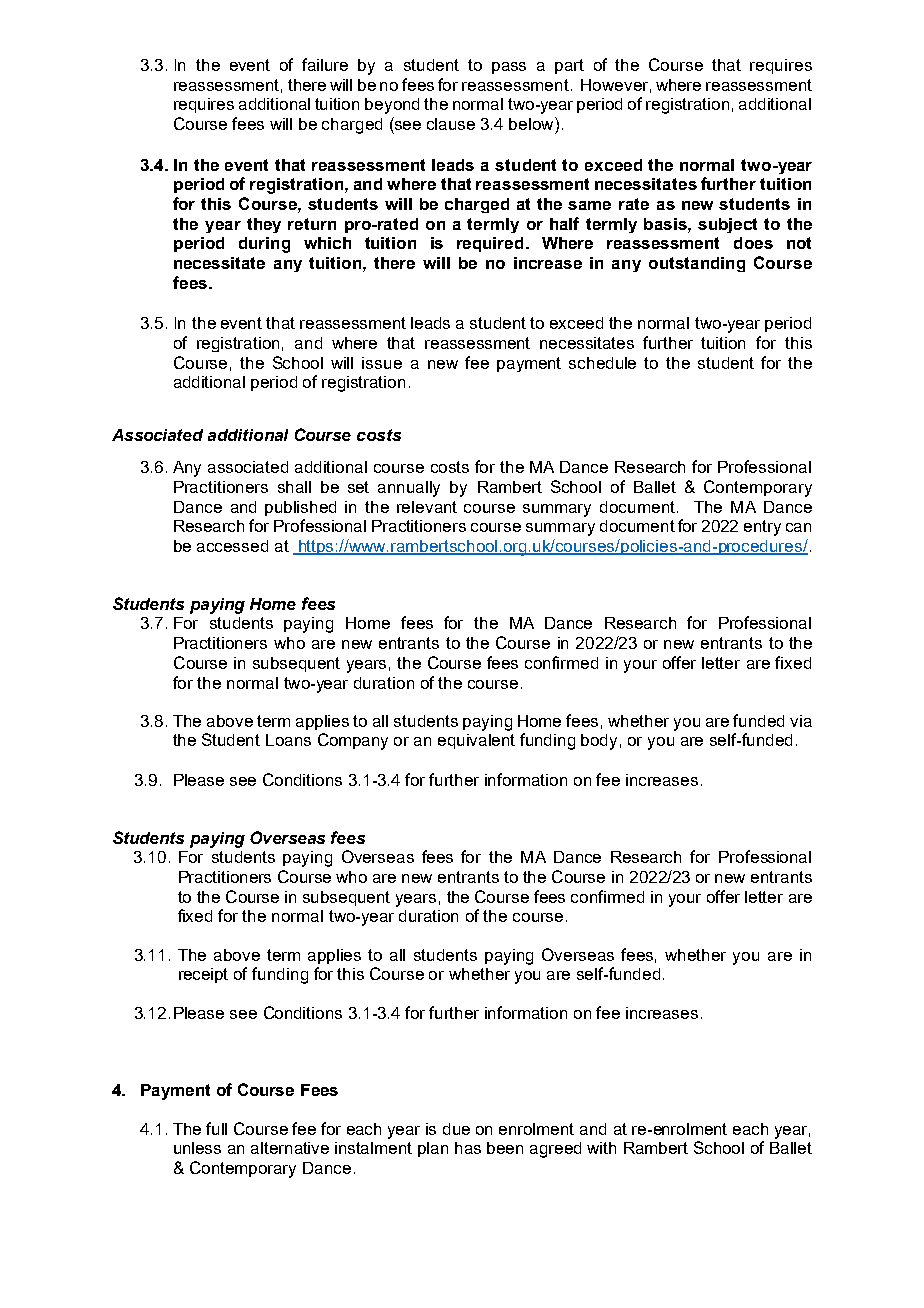  I want to click on entry, so click(762, 528).
